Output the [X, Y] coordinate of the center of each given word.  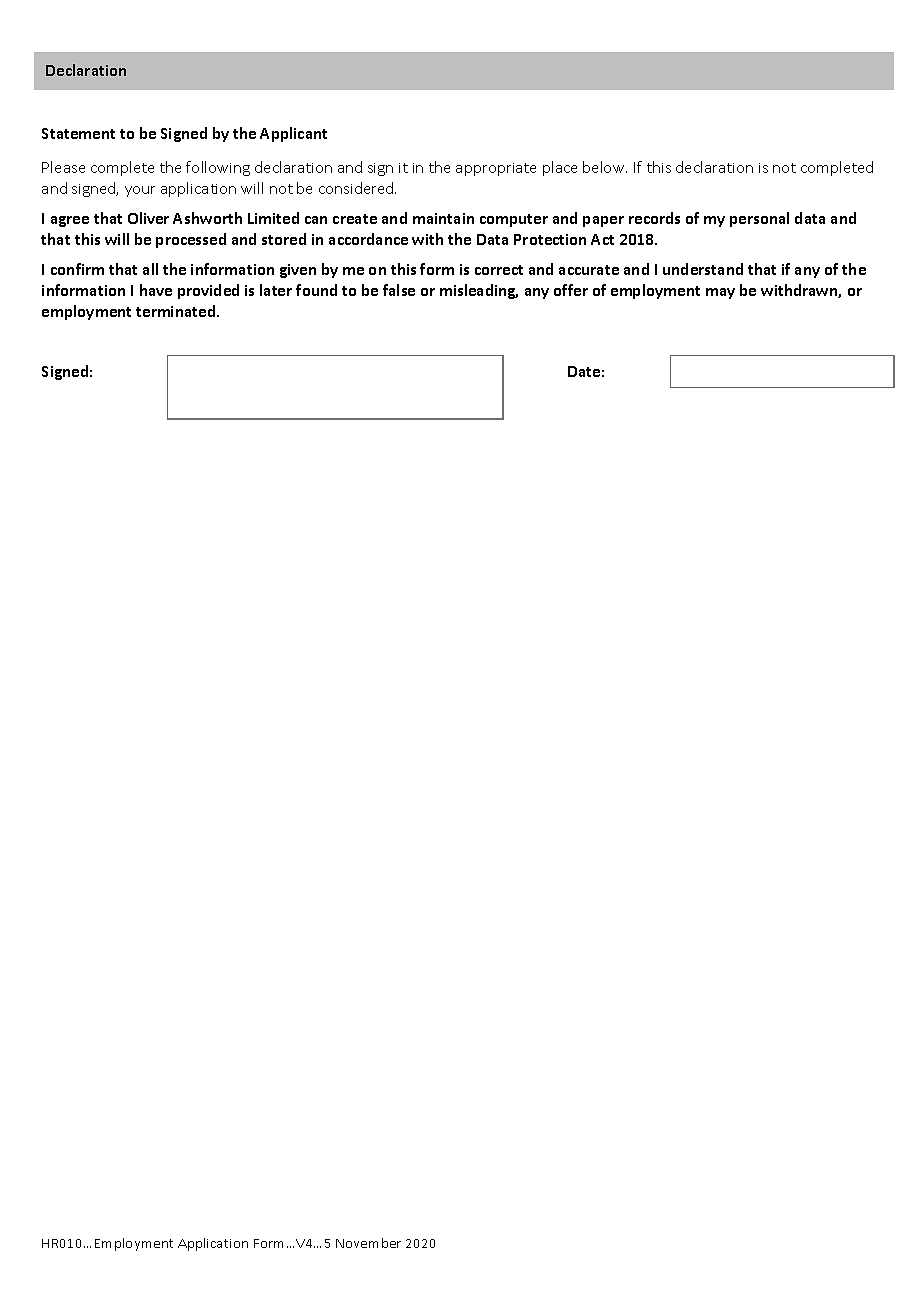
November [368, 1243]
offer [571, 290]
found [316, 290]
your [140, 191]
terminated [177, 311]
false [399, 290]
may [720, 293]
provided [208, 291]
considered [357, 188]
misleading [479, 291]
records [654, 218]
